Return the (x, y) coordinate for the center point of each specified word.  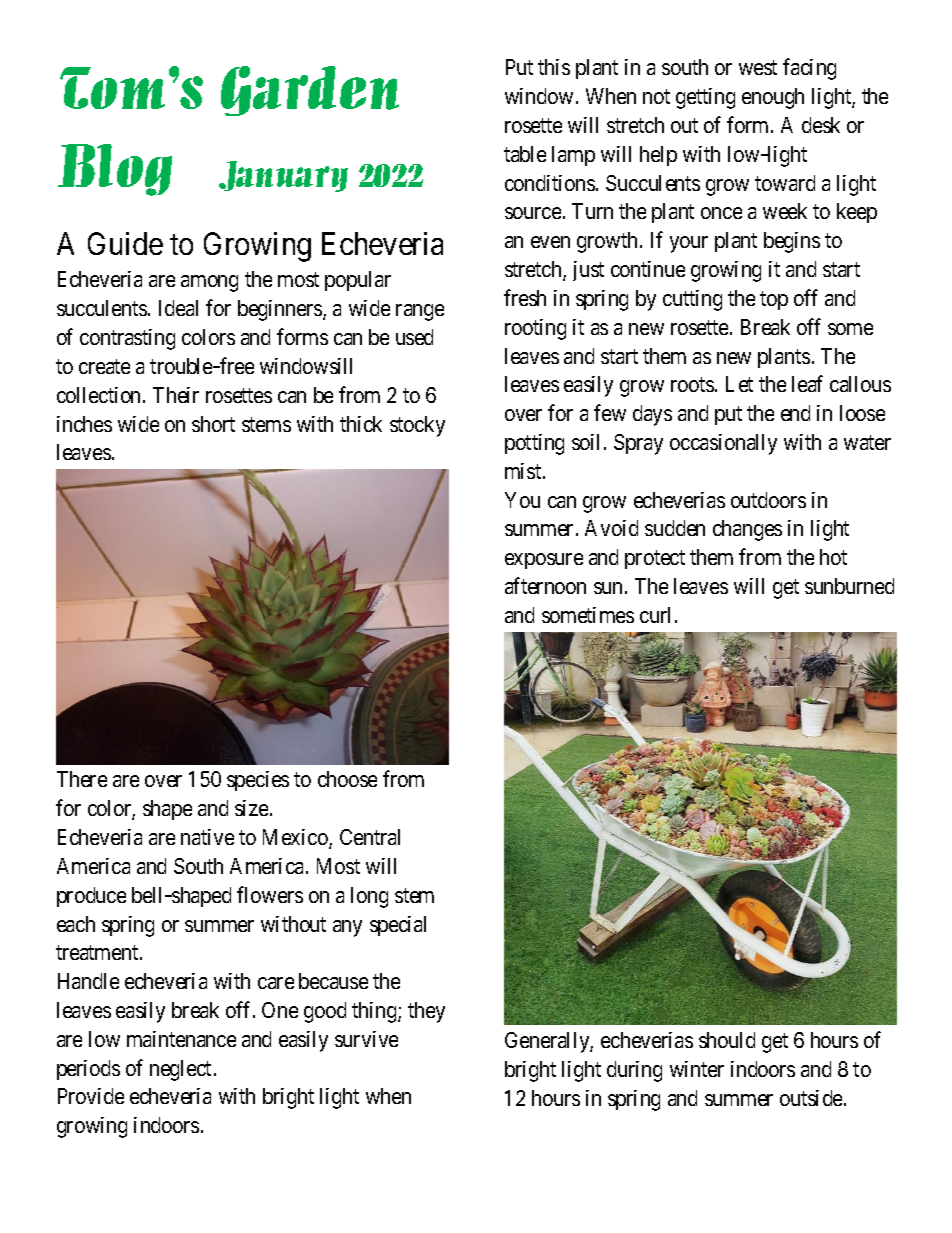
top (774, 300)
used (414, 337)
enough (773, 98)
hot (833, 557)
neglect (180, 1070)
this (554, 67)
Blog (115, 170)
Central (370, 837)
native (207, 837)
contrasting (127, 339)
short (213, 424)
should (727, 1040)
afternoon (545, 585)
